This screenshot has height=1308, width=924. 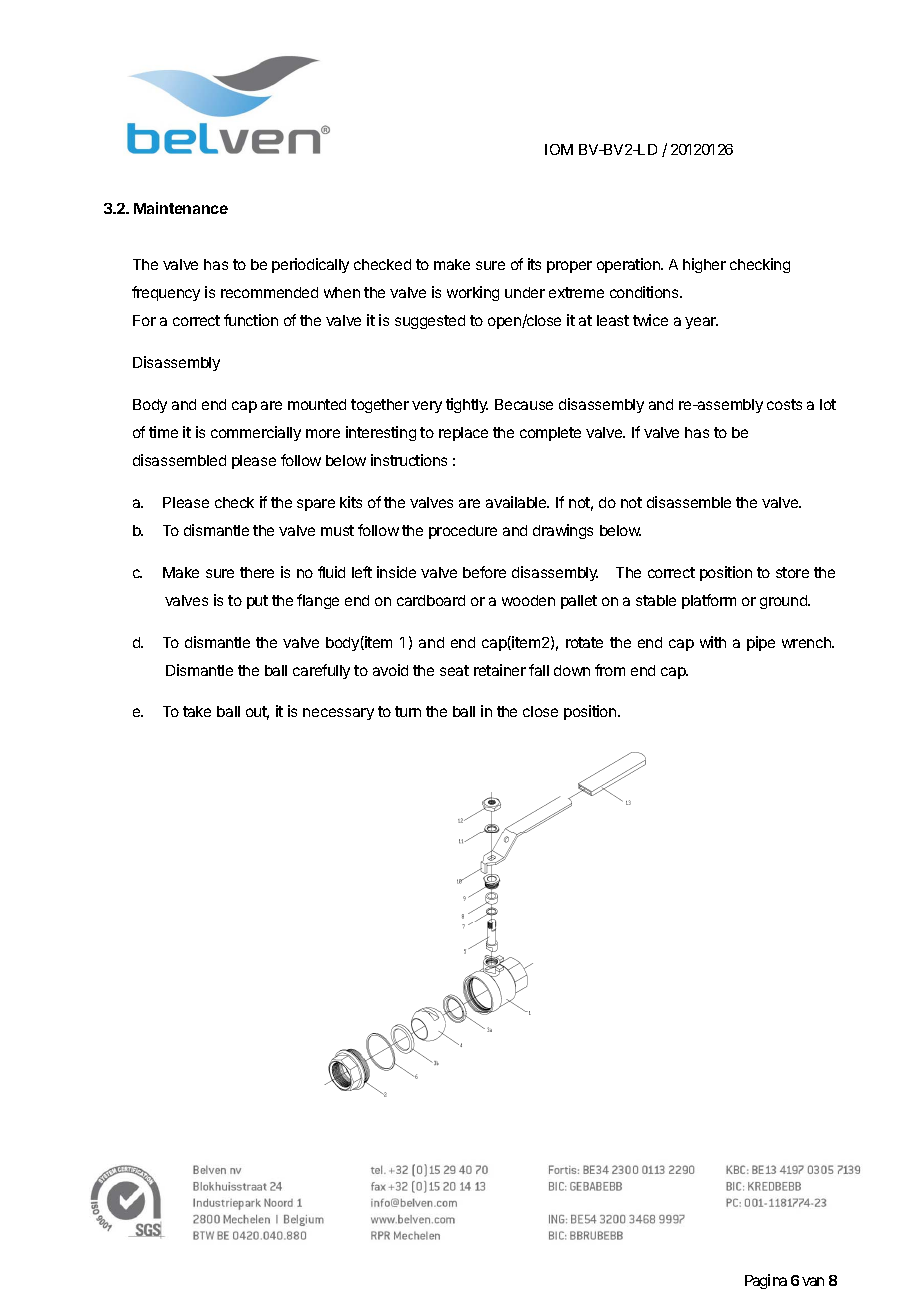 What do you see at coordinates (766, 1281) in the screenshot?
I see `Pagina` at bounding box center [766, 1281].
